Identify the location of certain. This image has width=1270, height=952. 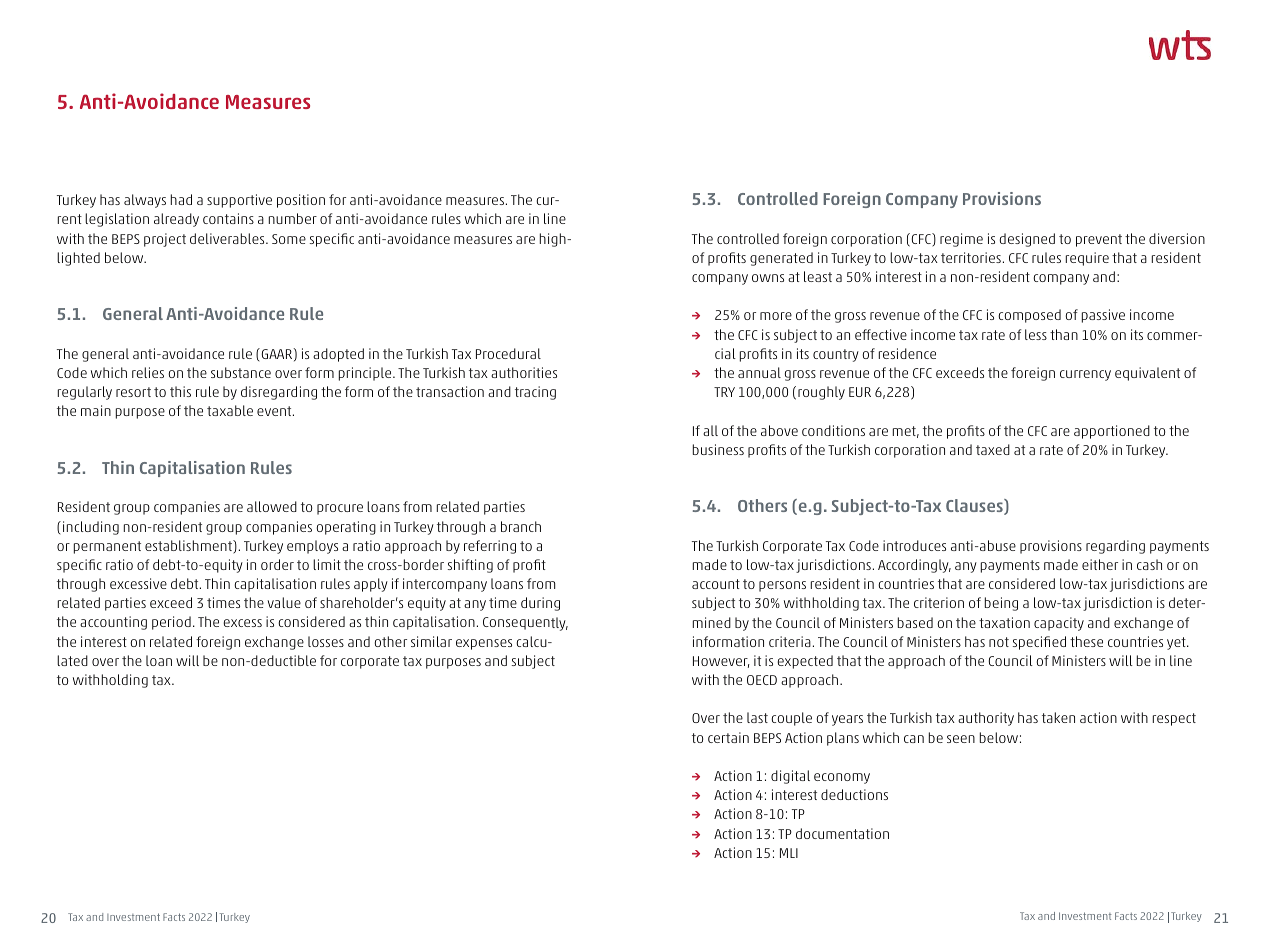
(728, 737).
